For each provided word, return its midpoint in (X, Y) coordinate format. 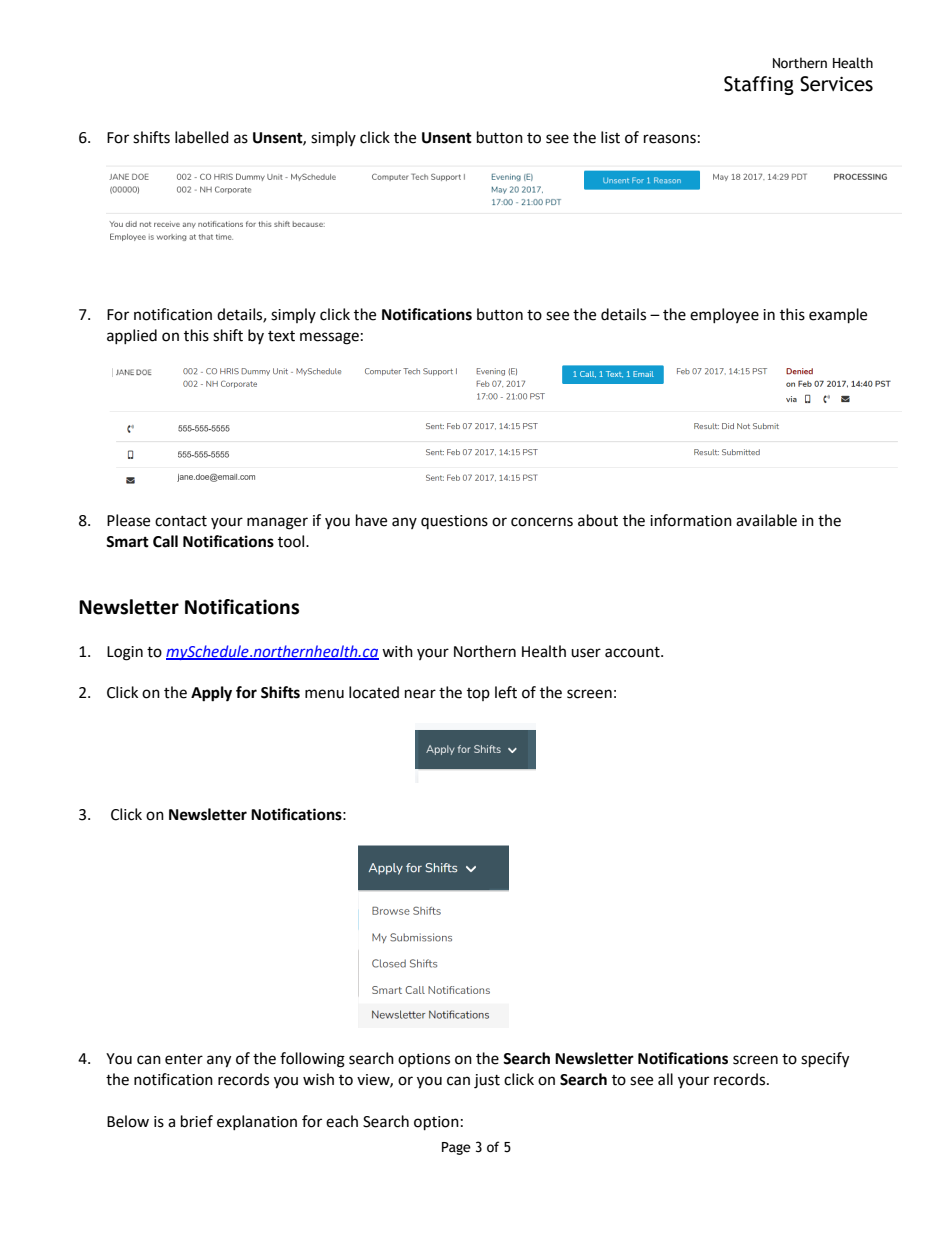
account (633, 652)
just (487, 1081)
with (397, 651)
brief (197, 1121)
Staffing (759, 85)
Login (125, 653)
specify (825, 1060)
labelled (202, 137)
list (610, 137)
